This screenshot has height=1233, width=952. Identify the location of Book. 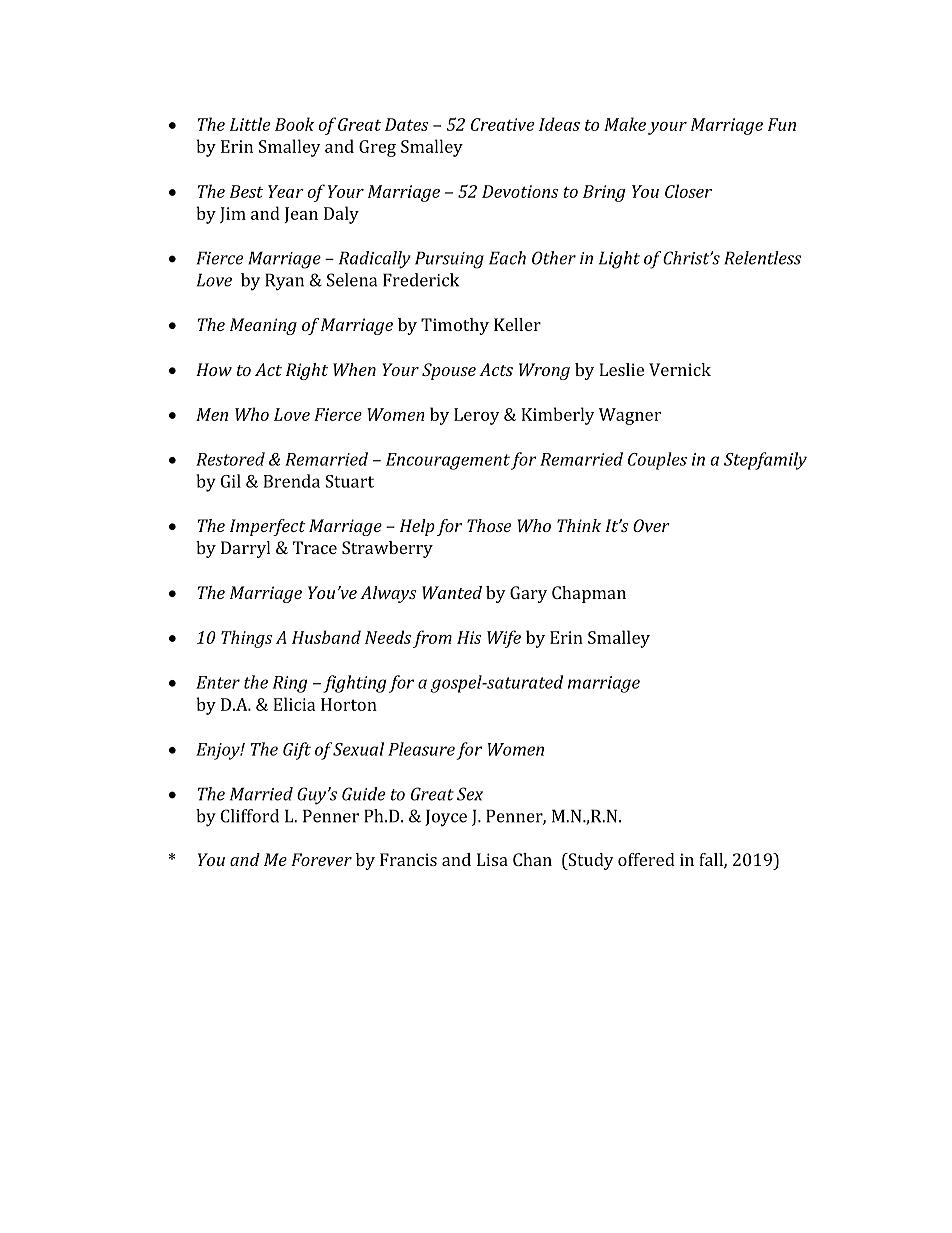
(294, 124).
